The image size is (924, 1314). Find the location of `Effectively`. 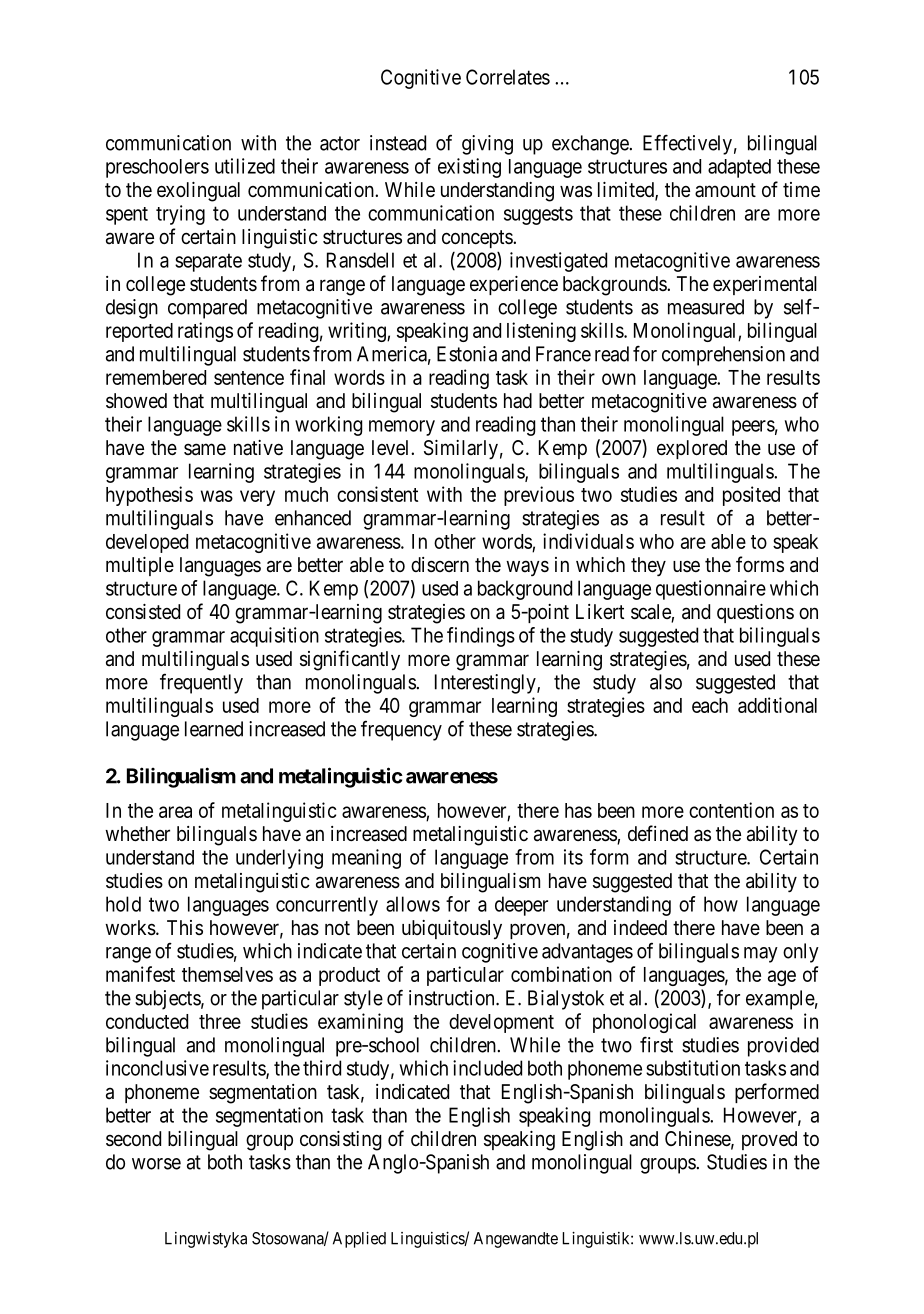

Effectively is located at coordinates (687, 144).
